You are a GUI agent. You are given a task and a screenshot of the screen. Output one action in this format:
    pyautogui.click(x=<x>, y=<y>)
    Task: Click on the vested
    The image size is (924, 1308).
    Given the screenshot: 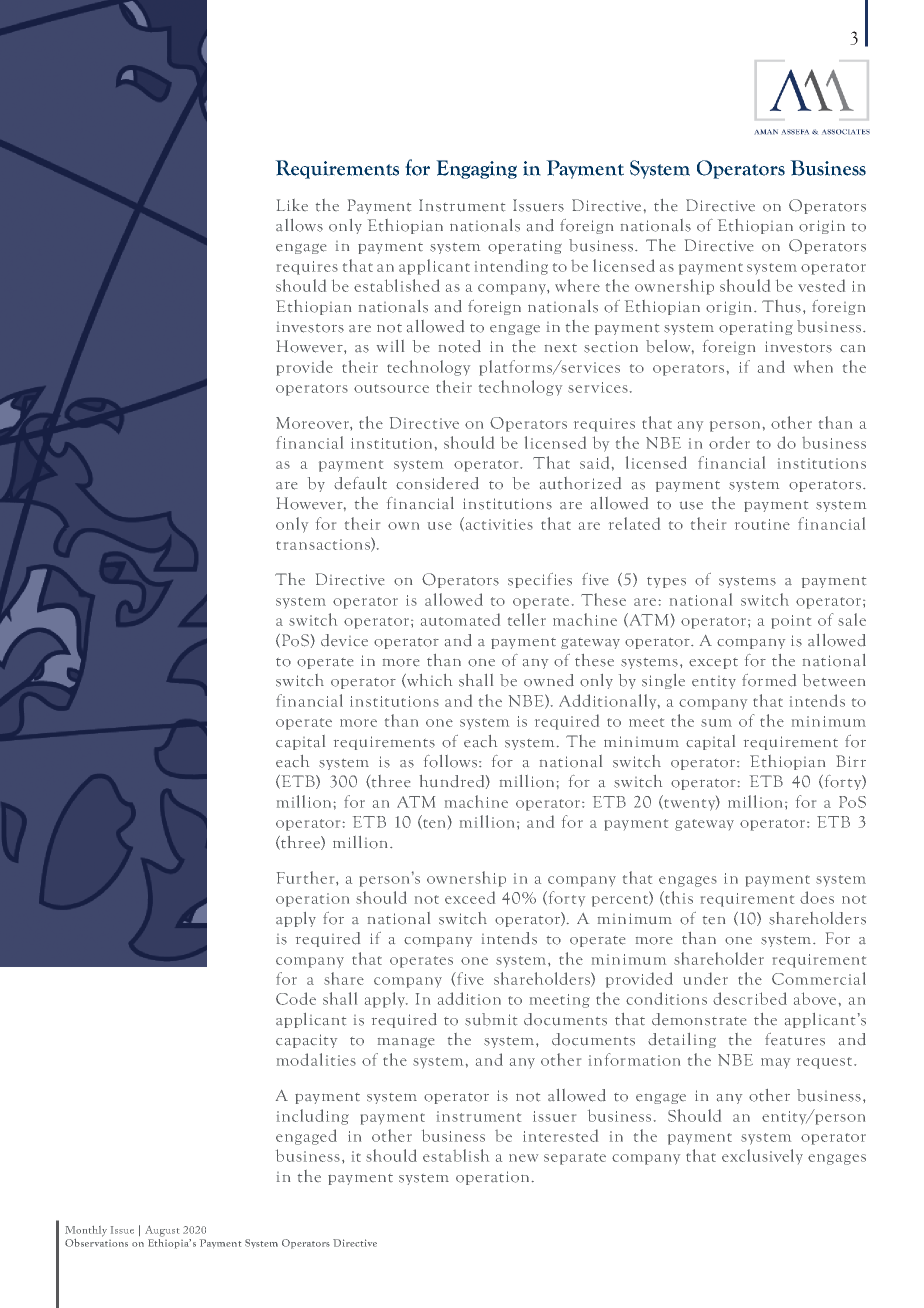 What is the action you would take?
    pyautogui.click(x=821, y=285)
